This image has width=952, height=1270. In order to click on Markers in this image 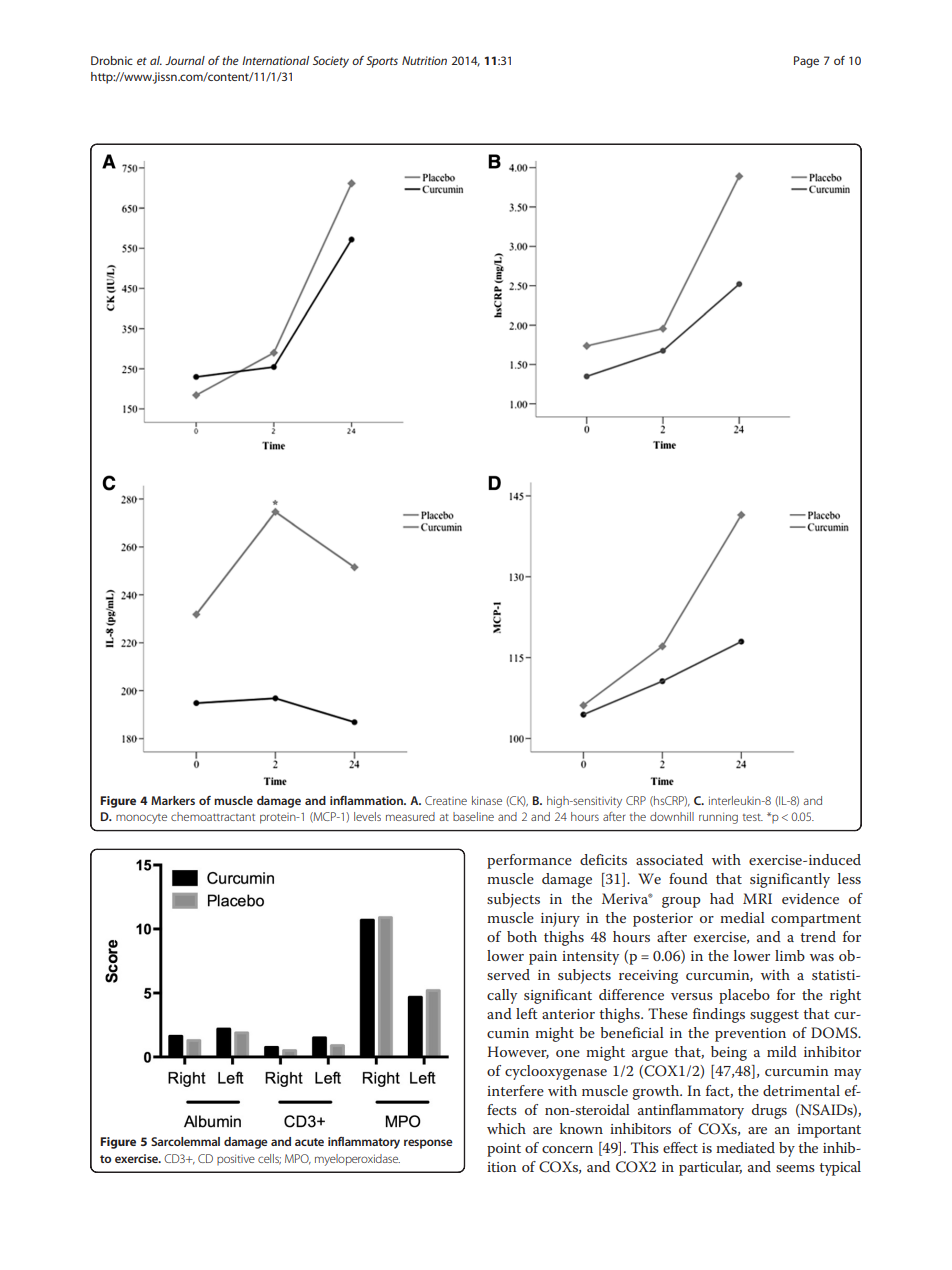, I will do `click(173, 800)`.
